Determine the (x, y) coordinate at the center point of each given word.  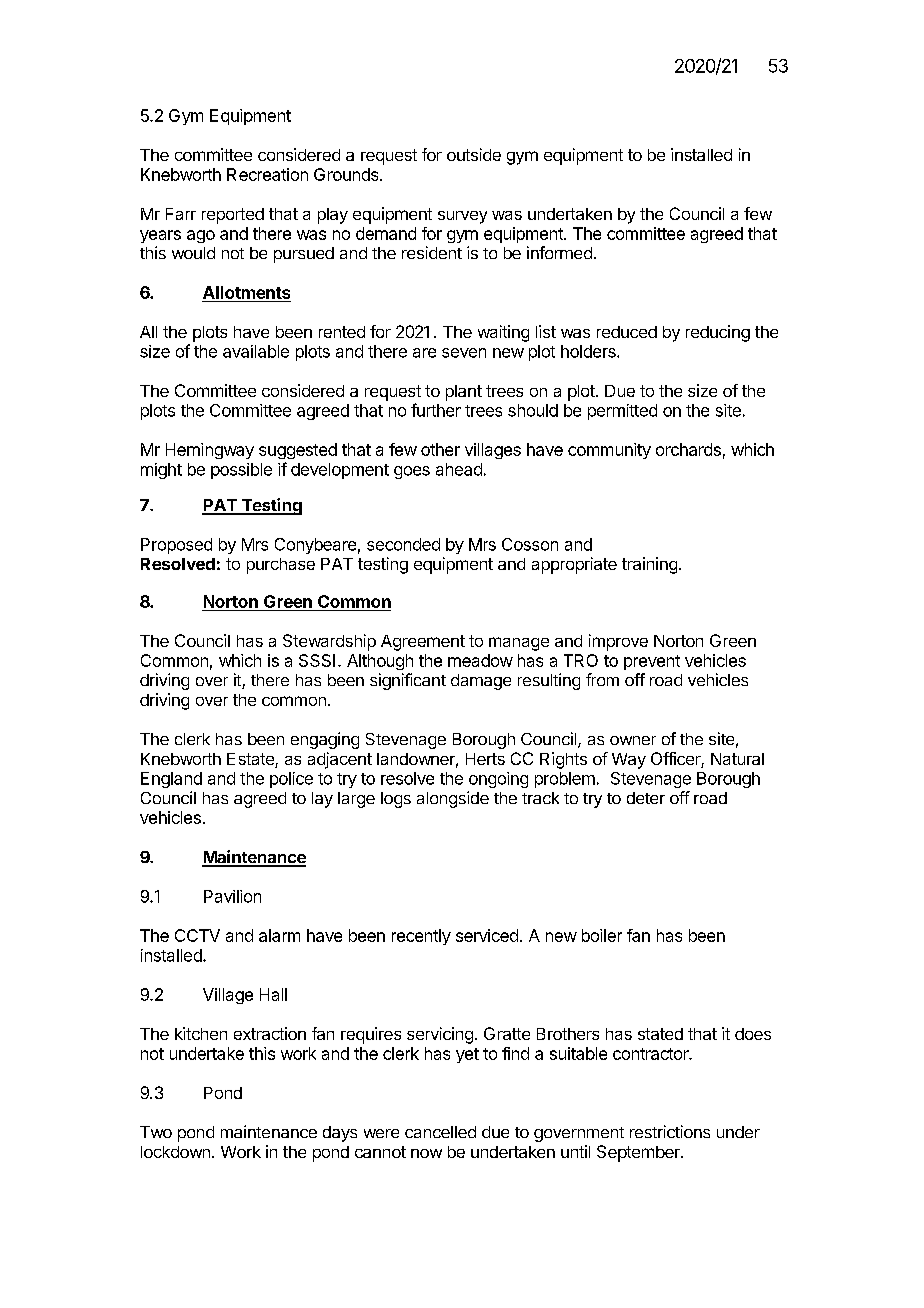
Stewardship (329, 642)
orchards (688, 449)
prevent (652, 662)
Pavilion (232, 896)
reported (233, 216)
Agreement (423, 643)
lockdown (175, 1152)
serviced (487, 935)
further (436, 410)
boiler (602, 935)
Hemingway (210, 451)
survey (462, 217)
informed (559, 252)
